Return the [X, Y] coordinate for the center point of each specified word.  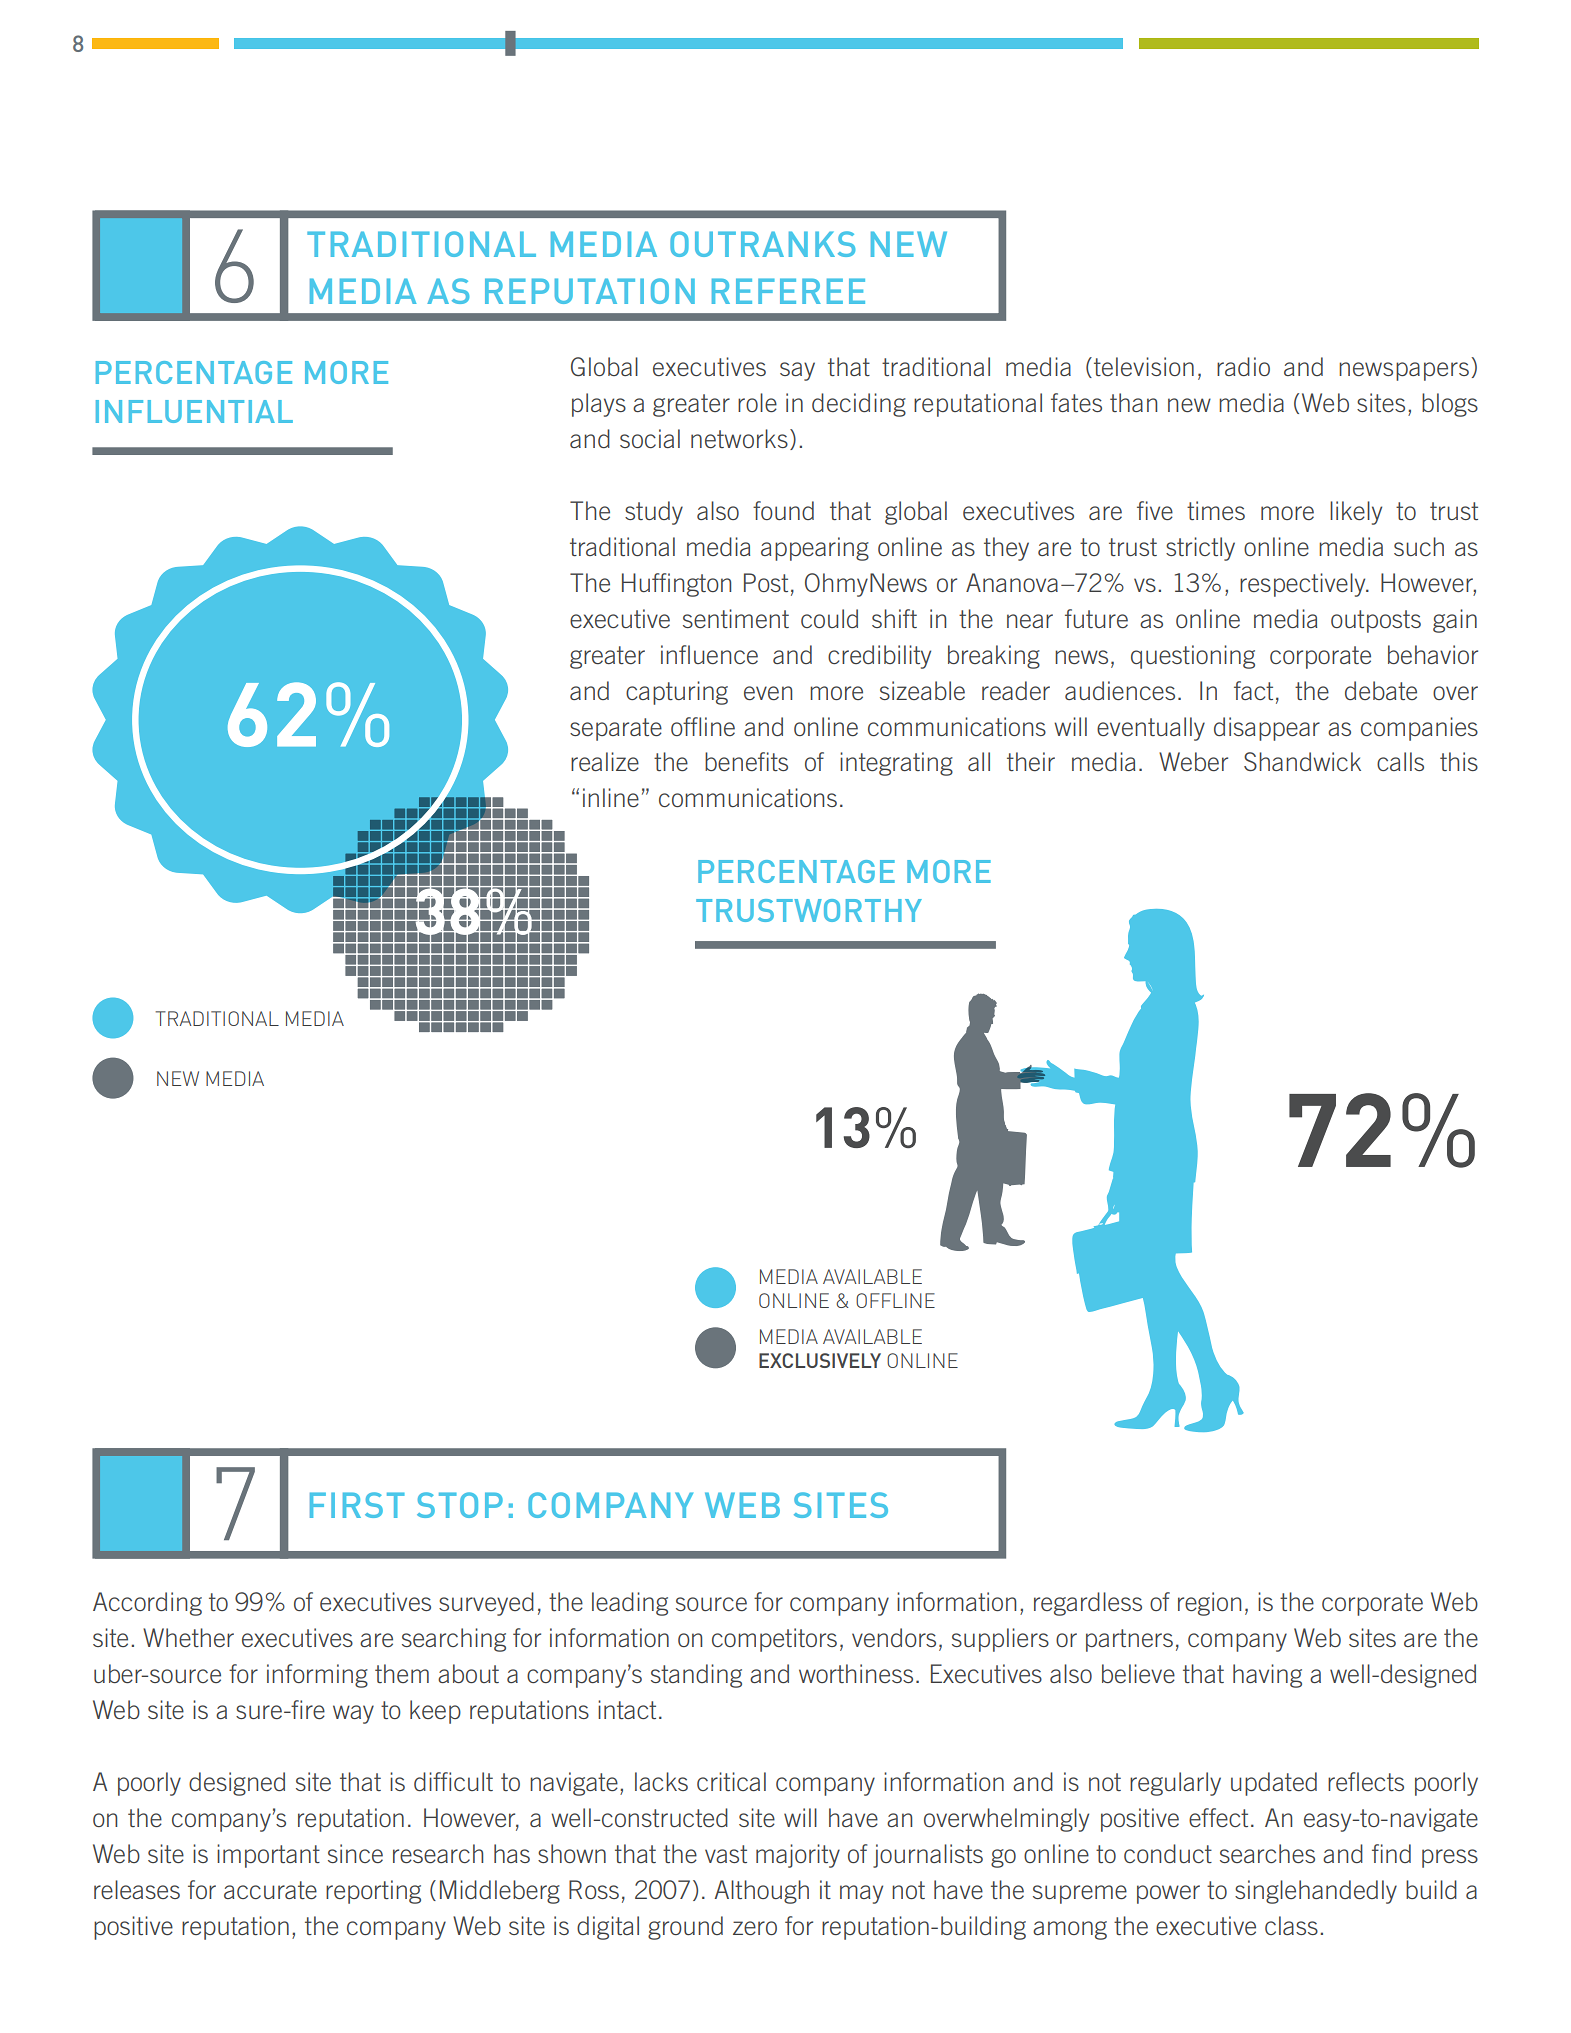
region [1209, 1604]
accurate [270, 1890]
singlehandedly [1316, 1892]
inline [611, 797]
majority [798, 1856]
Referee [788, 291]
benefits [746, 761]
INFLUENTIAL [194, 411]
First [357, 1505]
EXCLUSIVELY [820, 1360]
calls [1400, 761]
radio [1243, 366]
